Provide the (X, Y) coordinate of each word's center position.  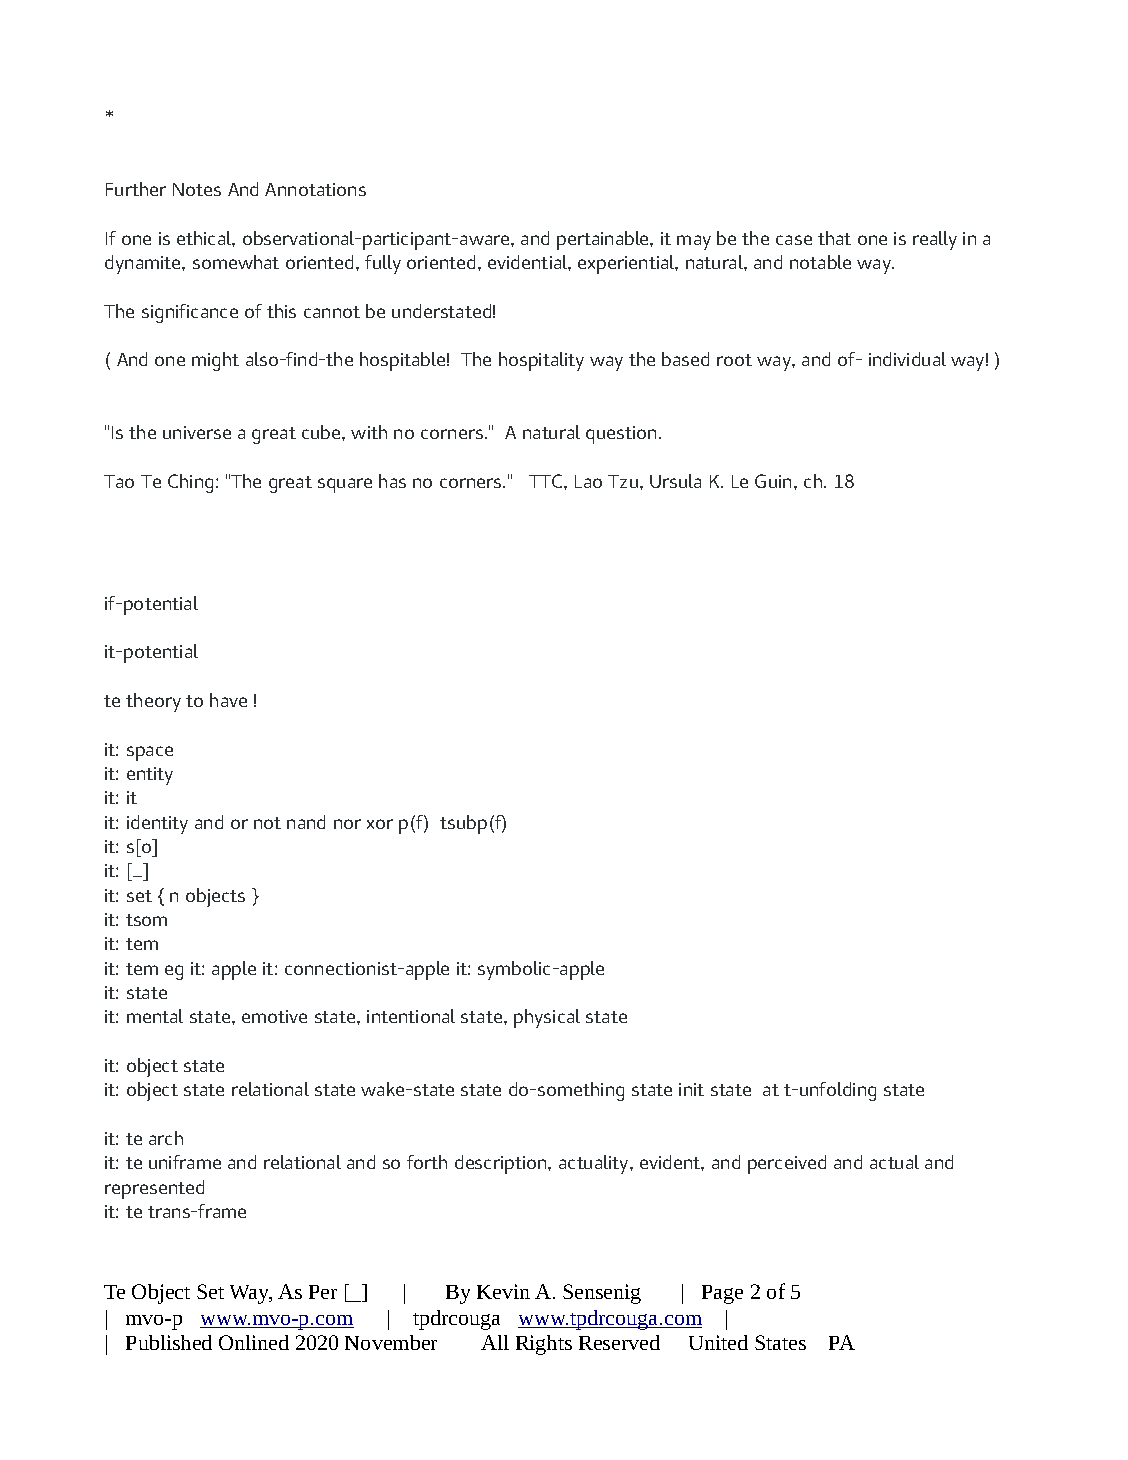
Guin (775, 481)
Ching (190, 483)
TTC (547, 481)
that (834, 238)
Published (169, 1342)
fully (383, 264)
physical (547, 1018)
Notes (197, 189)
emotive (274, 1016)
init (691, 1089)
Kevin (503, 1291)
